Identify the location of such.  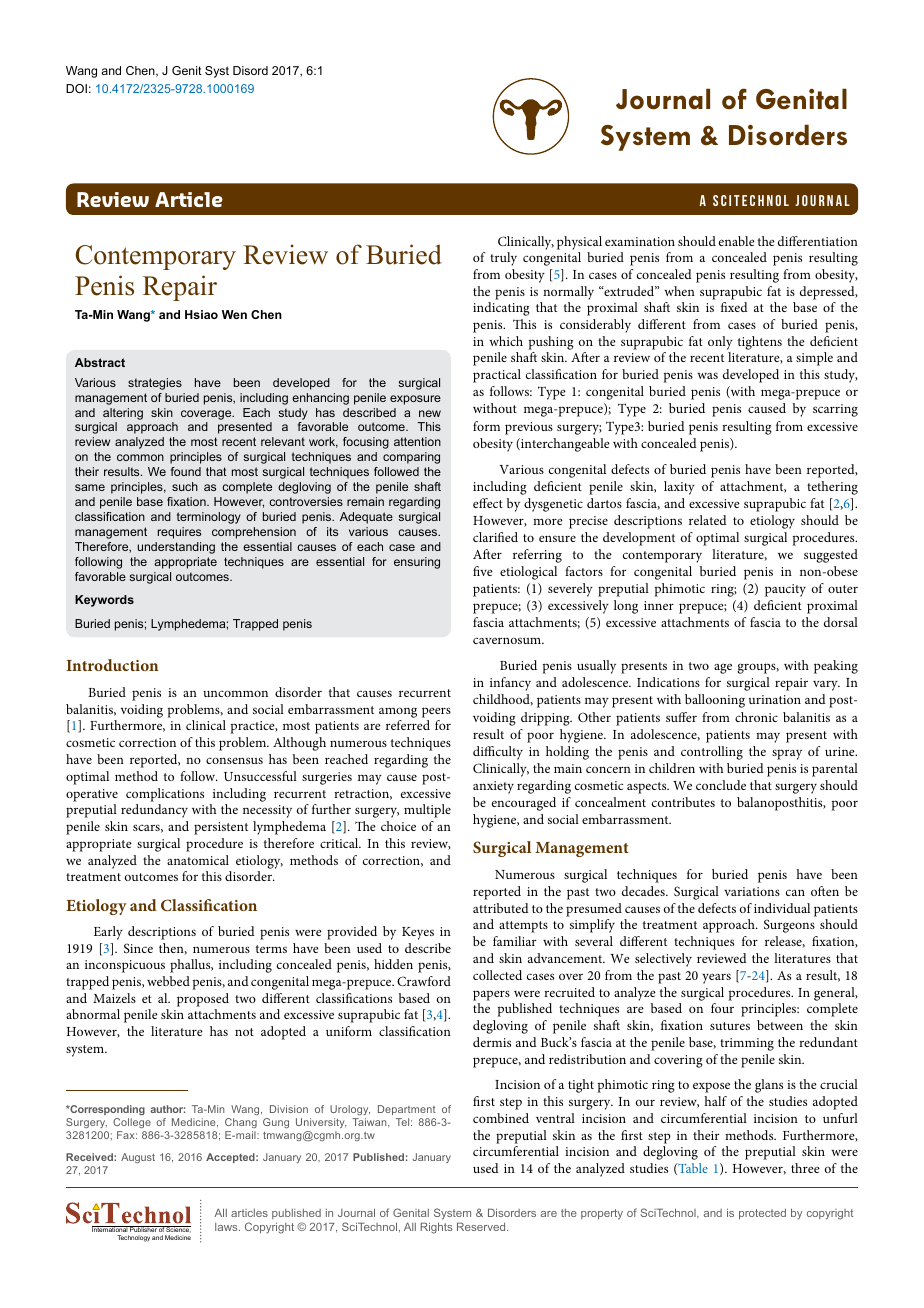
(185, 486).
